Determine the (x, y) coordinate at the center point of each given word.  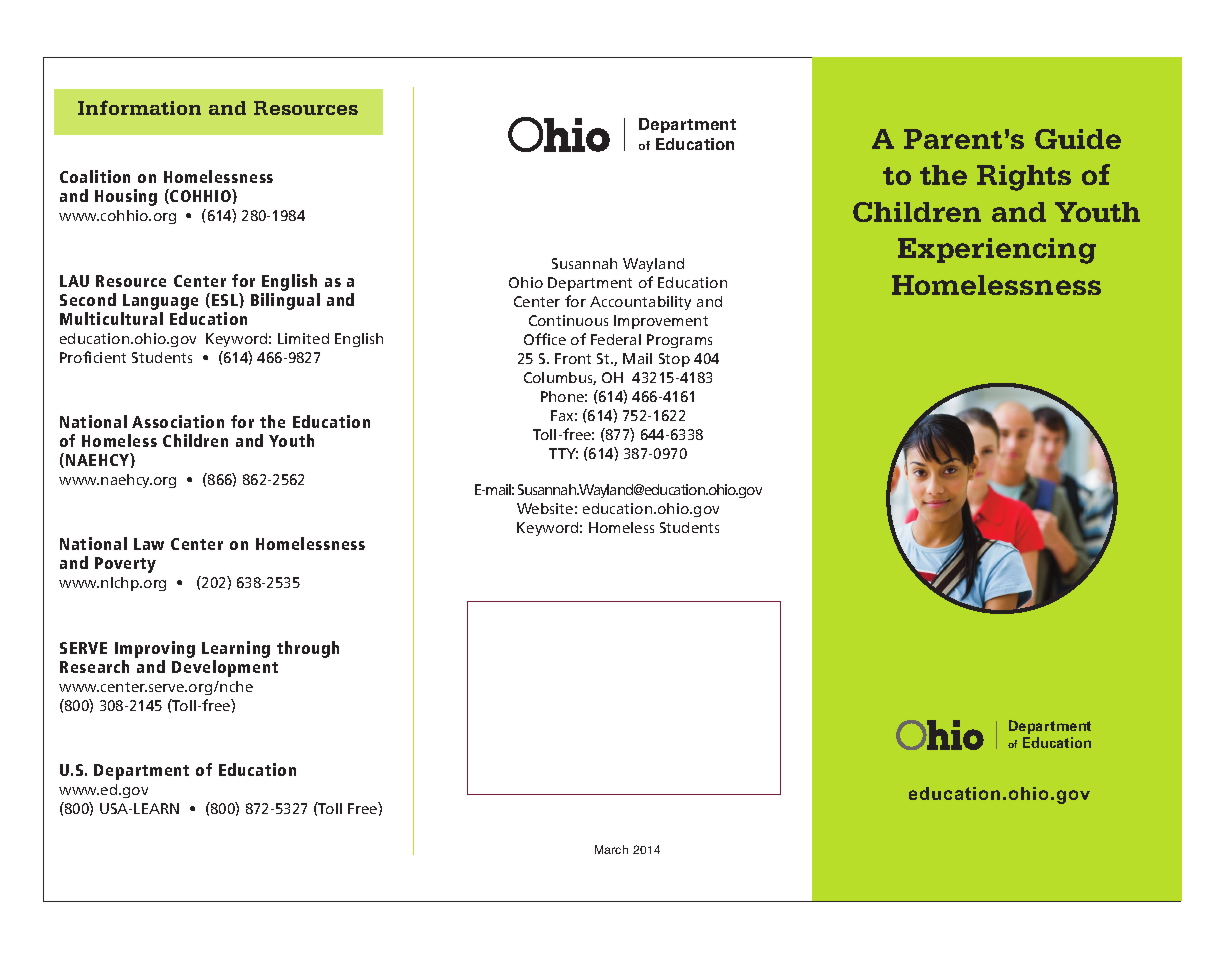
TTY (563, 453)
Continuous (568, 320)
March (611, 849)
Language (160, 302)
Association (178, 421)
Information (139, 107)
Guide (1078, 139)
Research (94, 666)
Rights (1024, 178)
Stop (674, 360)
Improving (155, 649)
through (308, 649)
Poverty (125, 565)
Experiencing (997, 251)
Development (225, 668)
